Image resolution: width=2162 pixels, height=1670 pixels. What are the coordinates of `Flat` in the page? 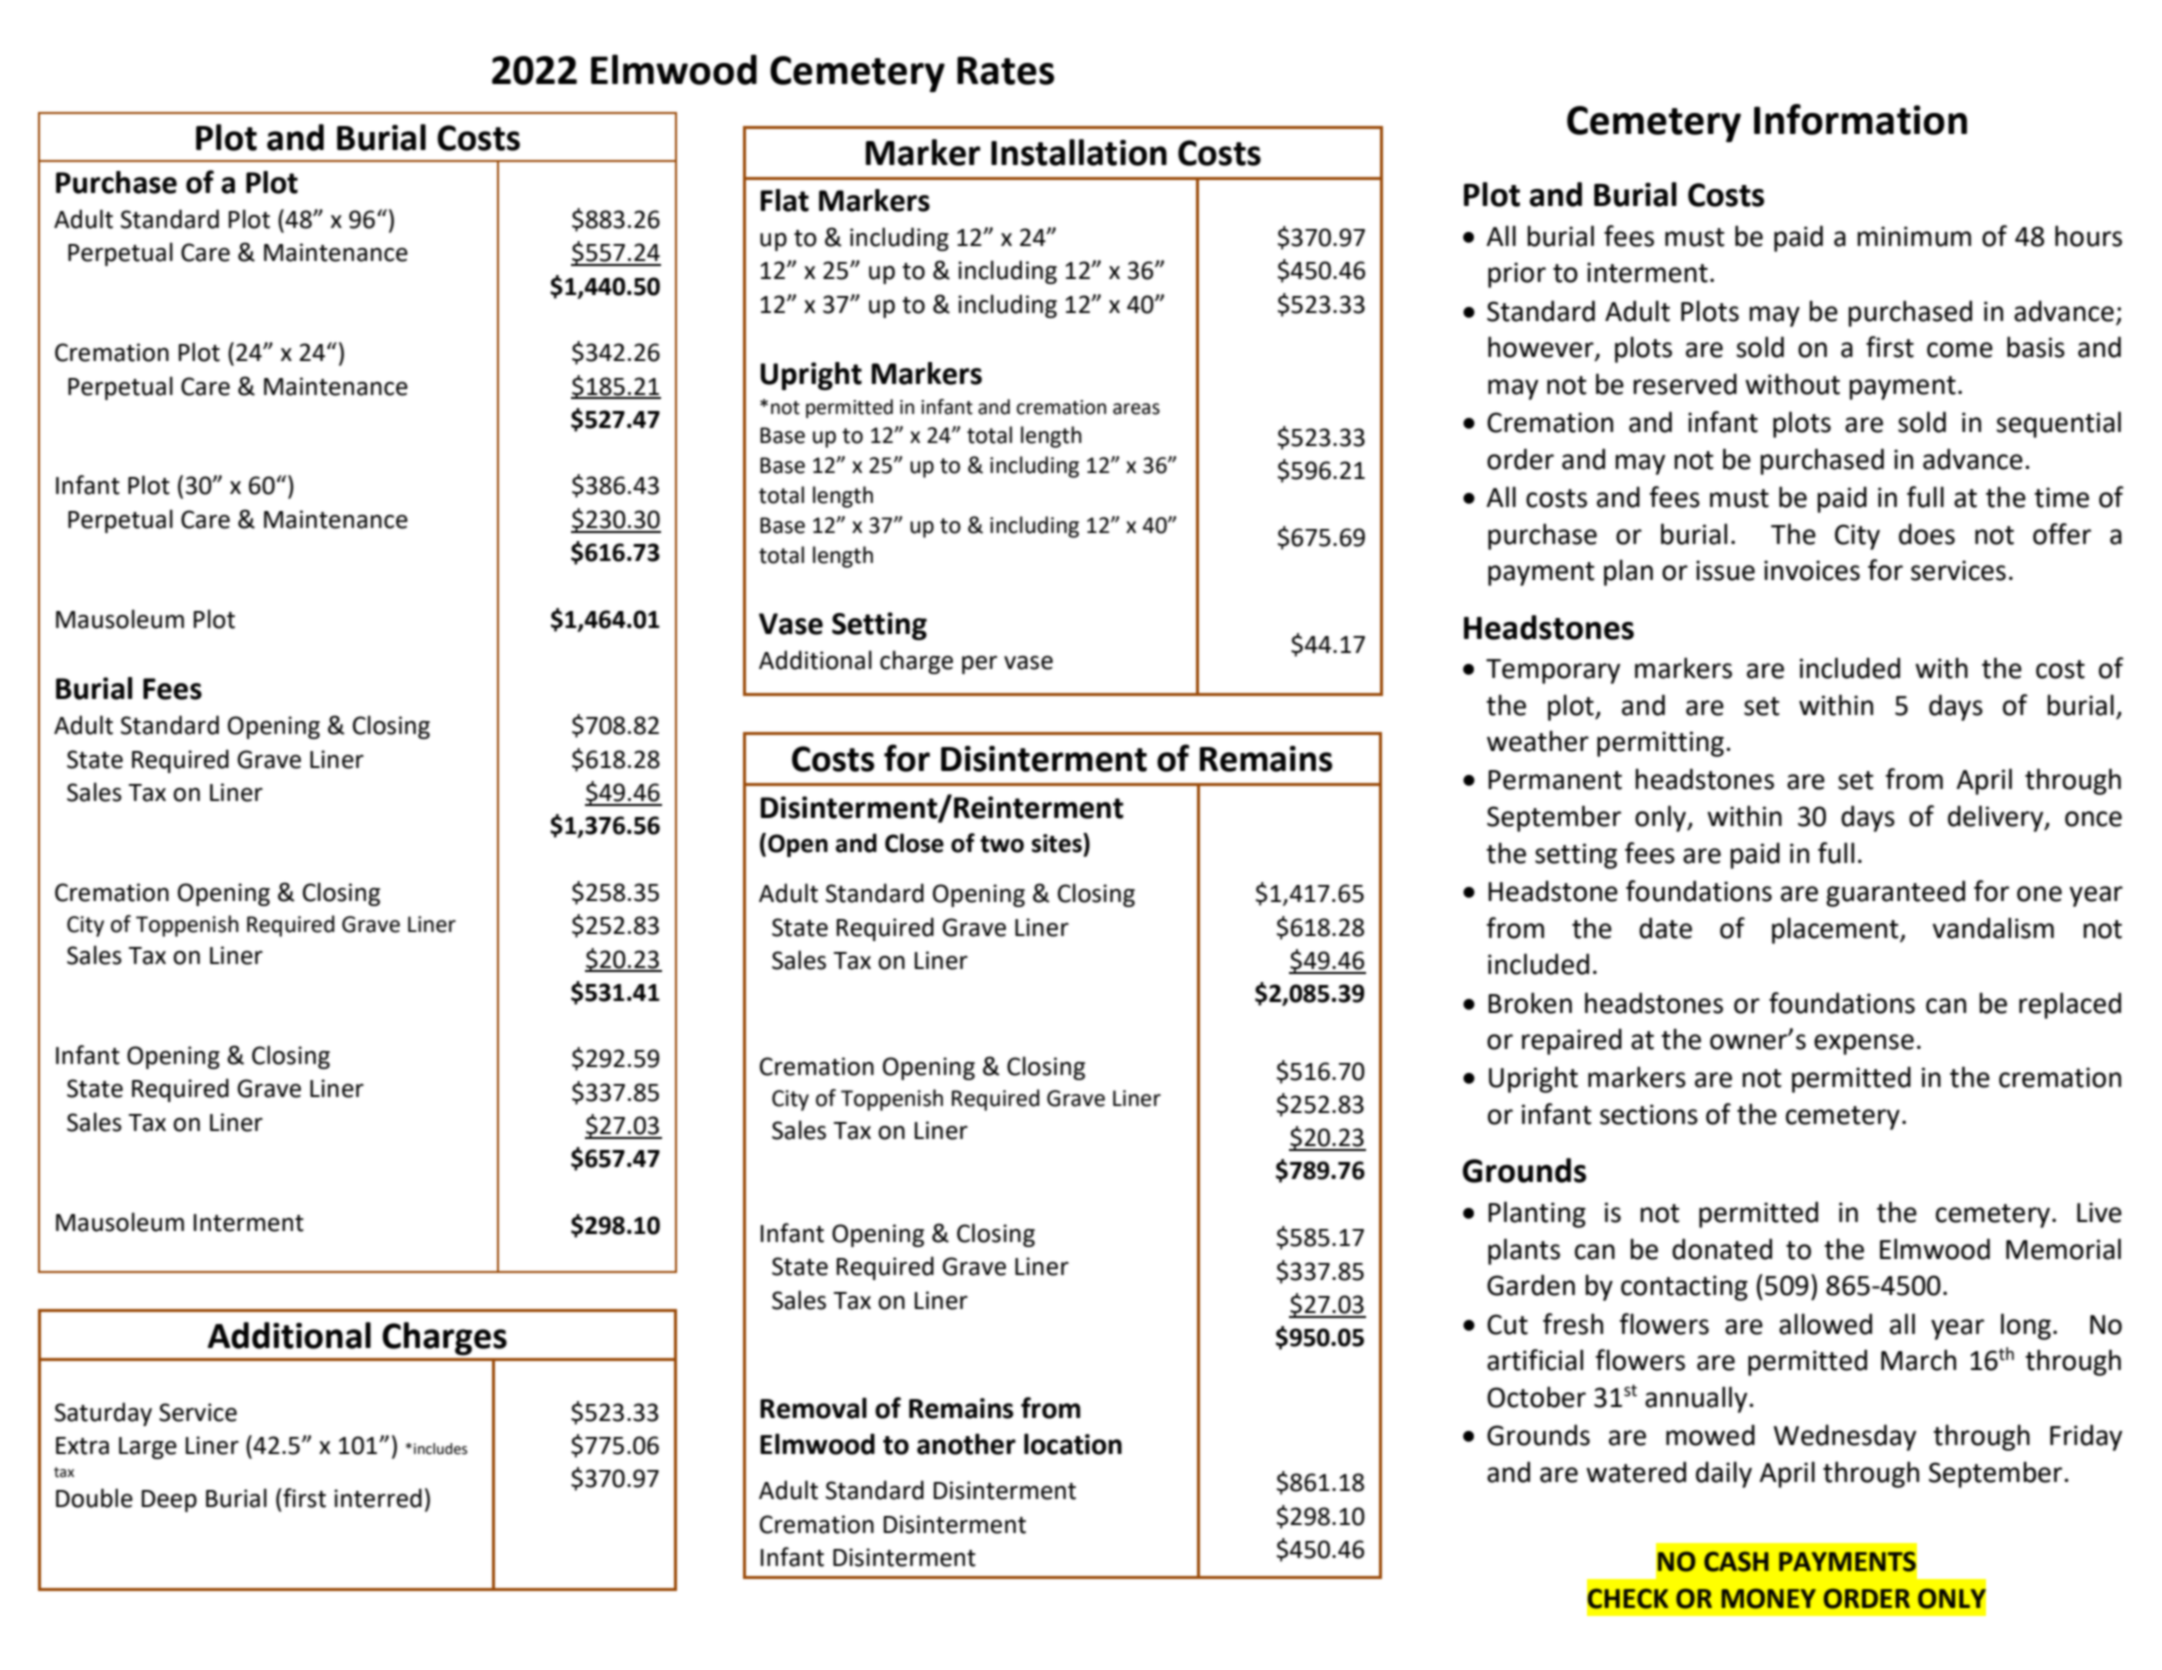 It's located at (784, 200).
